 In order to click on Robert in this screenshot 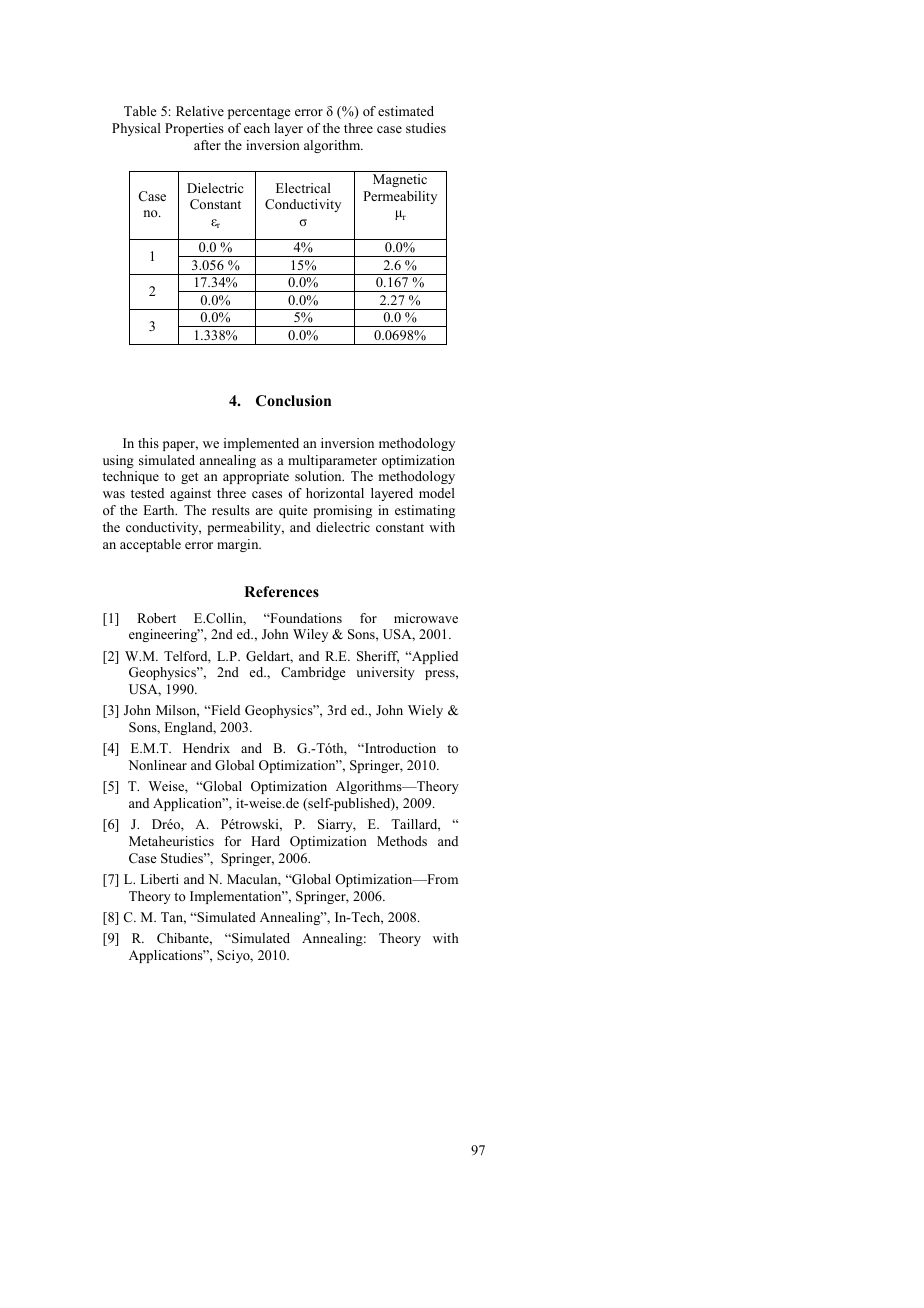, I will do `click(156, 618)`.
